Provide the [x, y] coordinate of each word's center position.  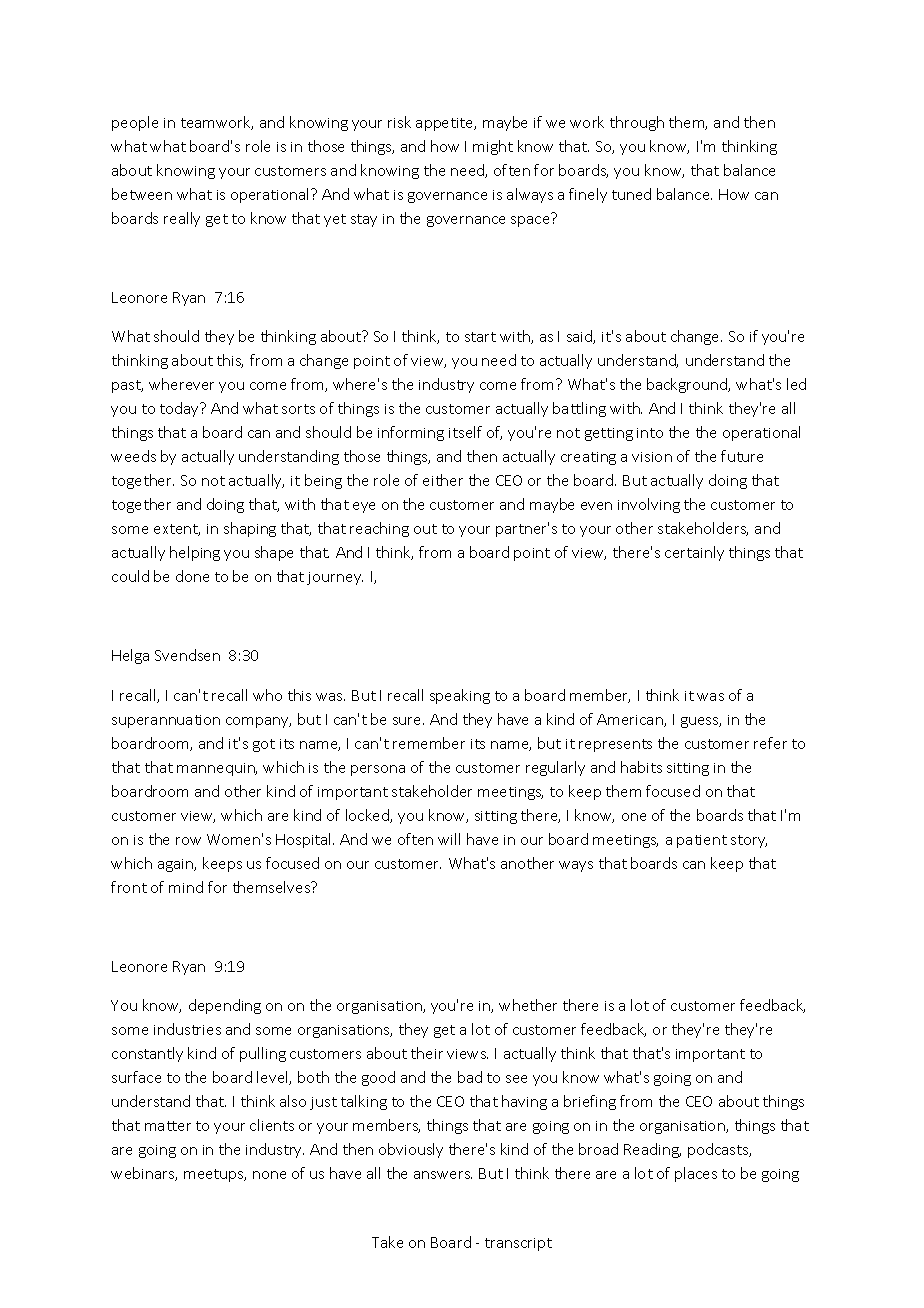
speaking [460, 696]
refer [770, 743]
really [182, 219]
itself [465, 432]
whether [528, 1005]
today [181, 409]
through [637, 123]
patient [702, 841]
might [493, 147]
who [267, 695]
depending [225, 1006]
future [742, 456]
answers [443, 1175]
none [269, 1175]
